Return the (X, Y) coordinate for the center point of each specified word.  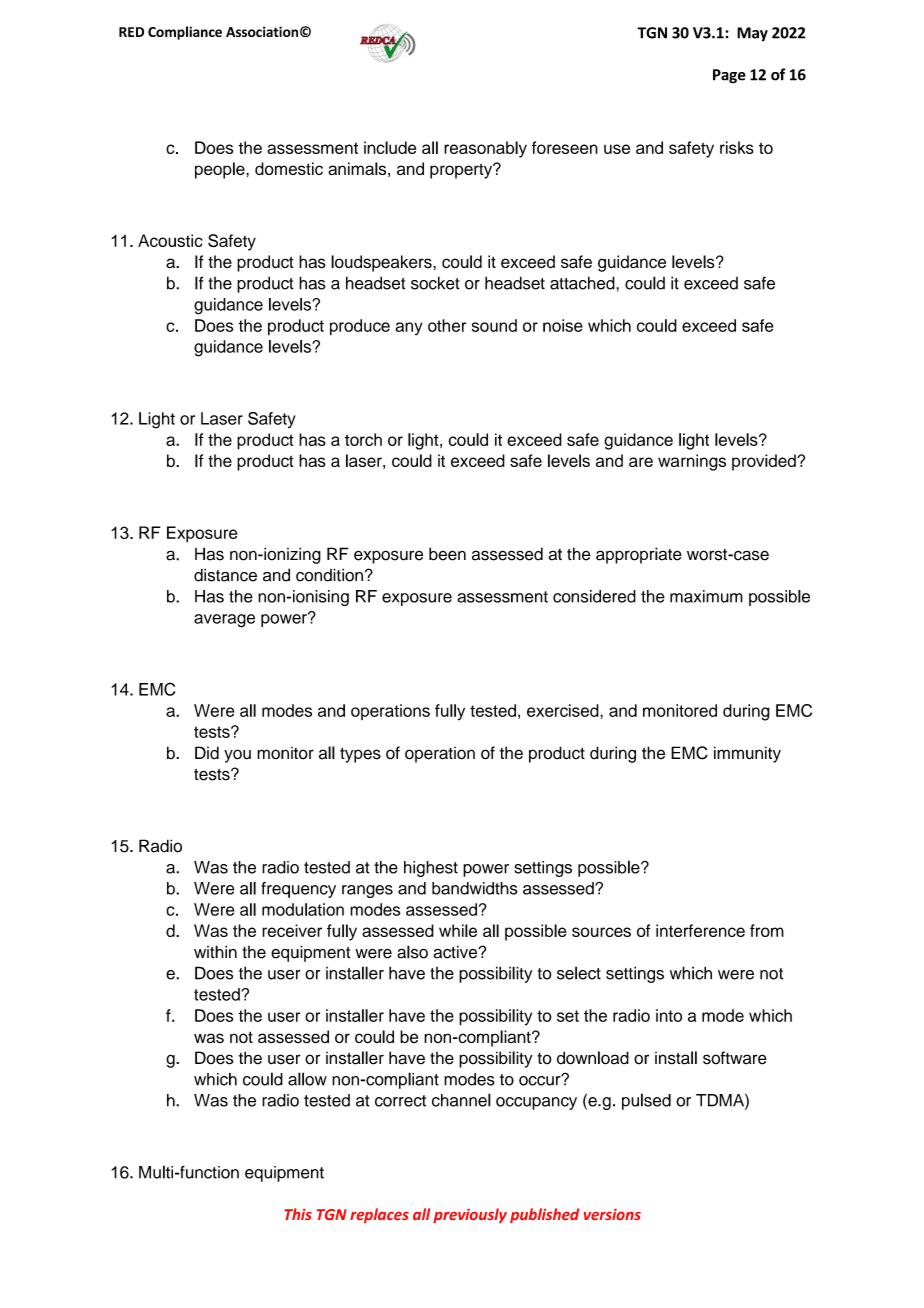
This (298, 1214)
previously (470, 1215)
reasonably (485, 149)
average (224, 621)
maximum (706, 596)
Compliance (185, 33)
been (447, 554)
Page (729, 76)
